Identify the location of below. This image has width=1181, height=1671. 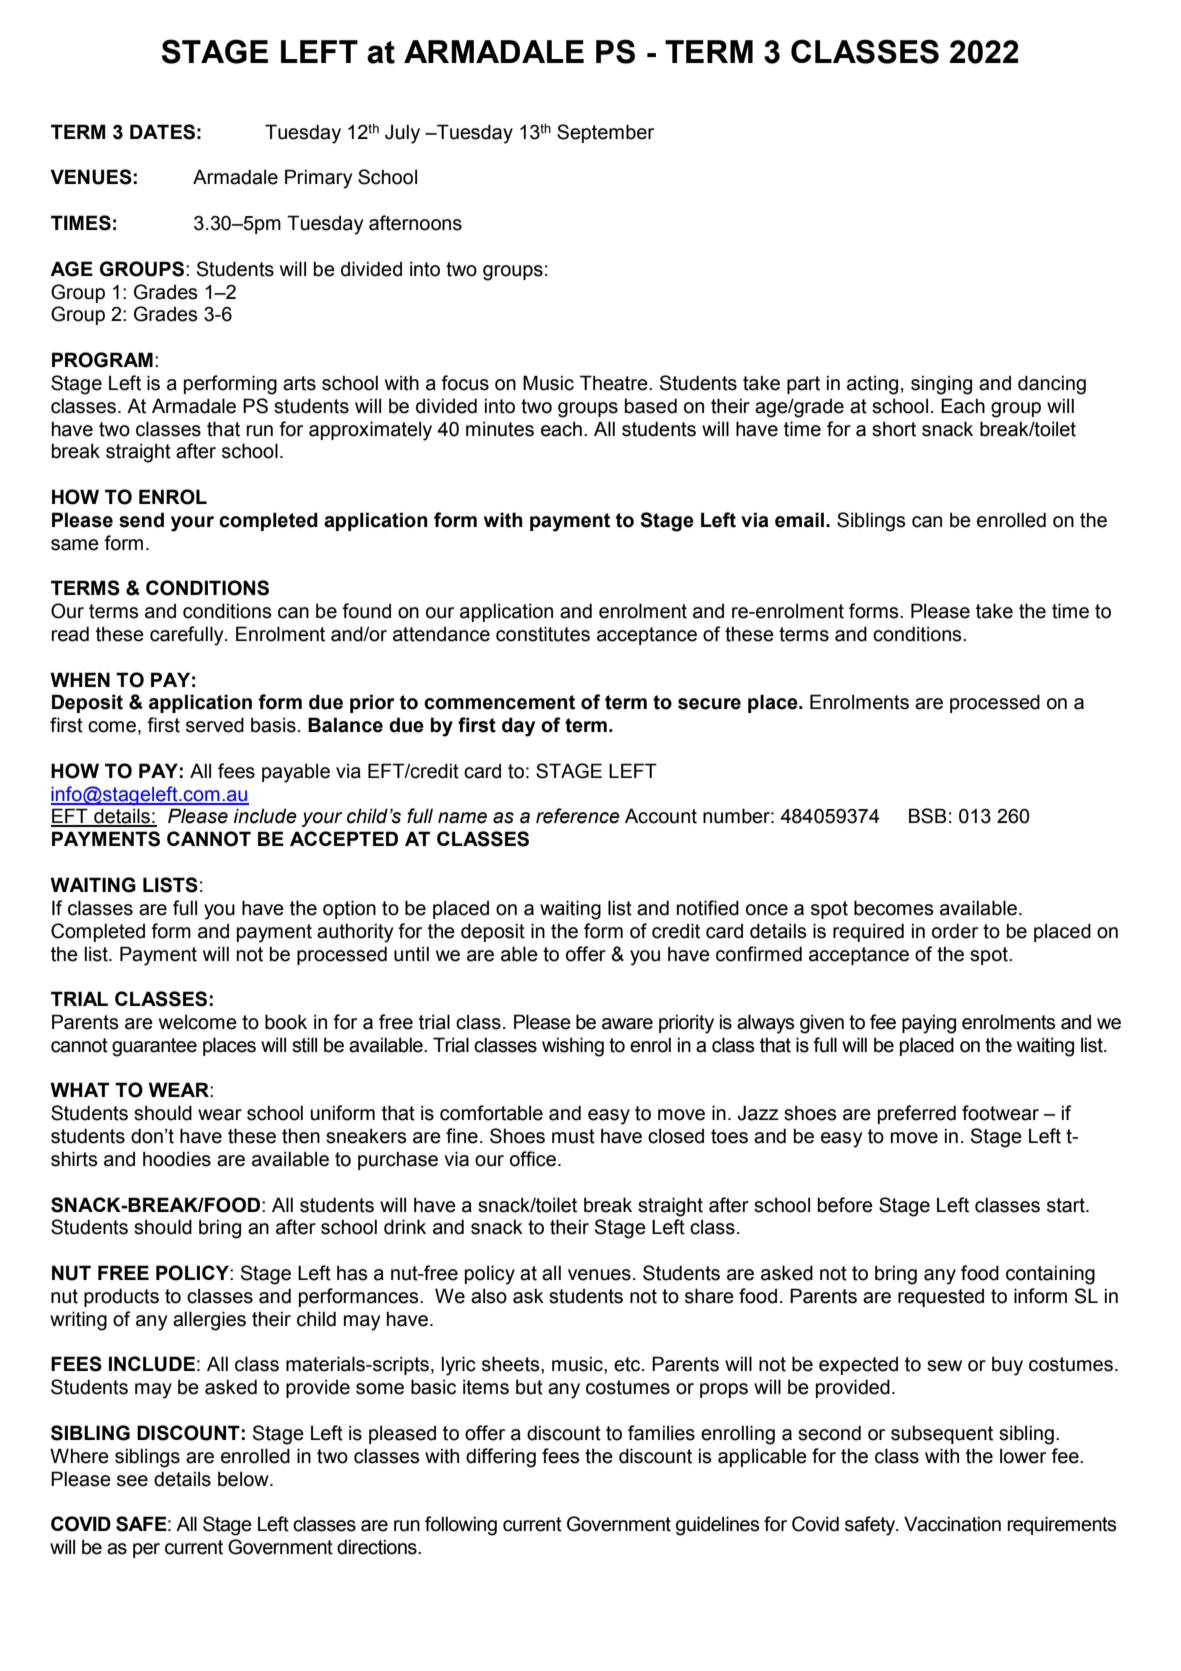
(244, 1479).
